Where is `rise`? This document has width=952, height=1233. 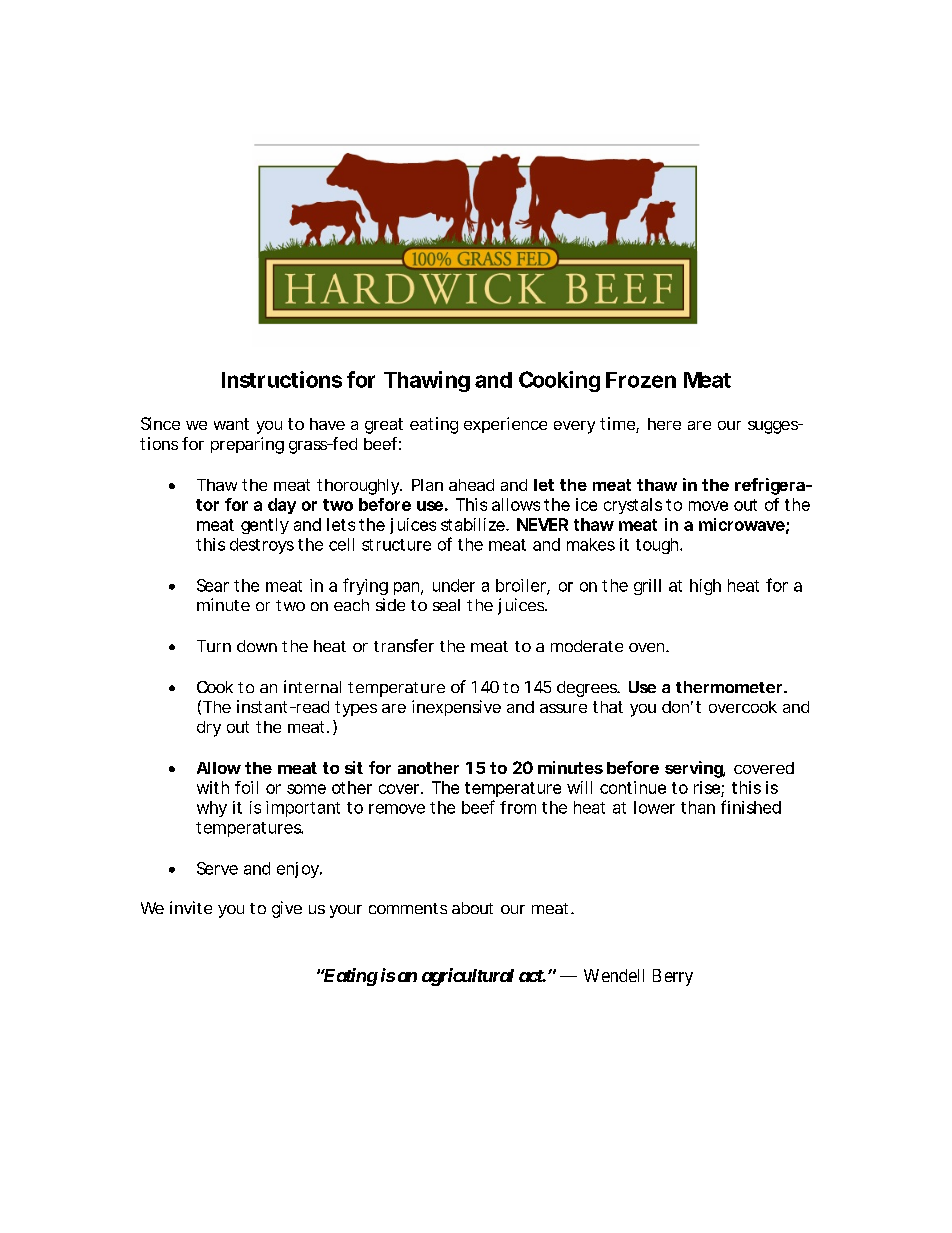
rise is located at coordinates (707, 787).
